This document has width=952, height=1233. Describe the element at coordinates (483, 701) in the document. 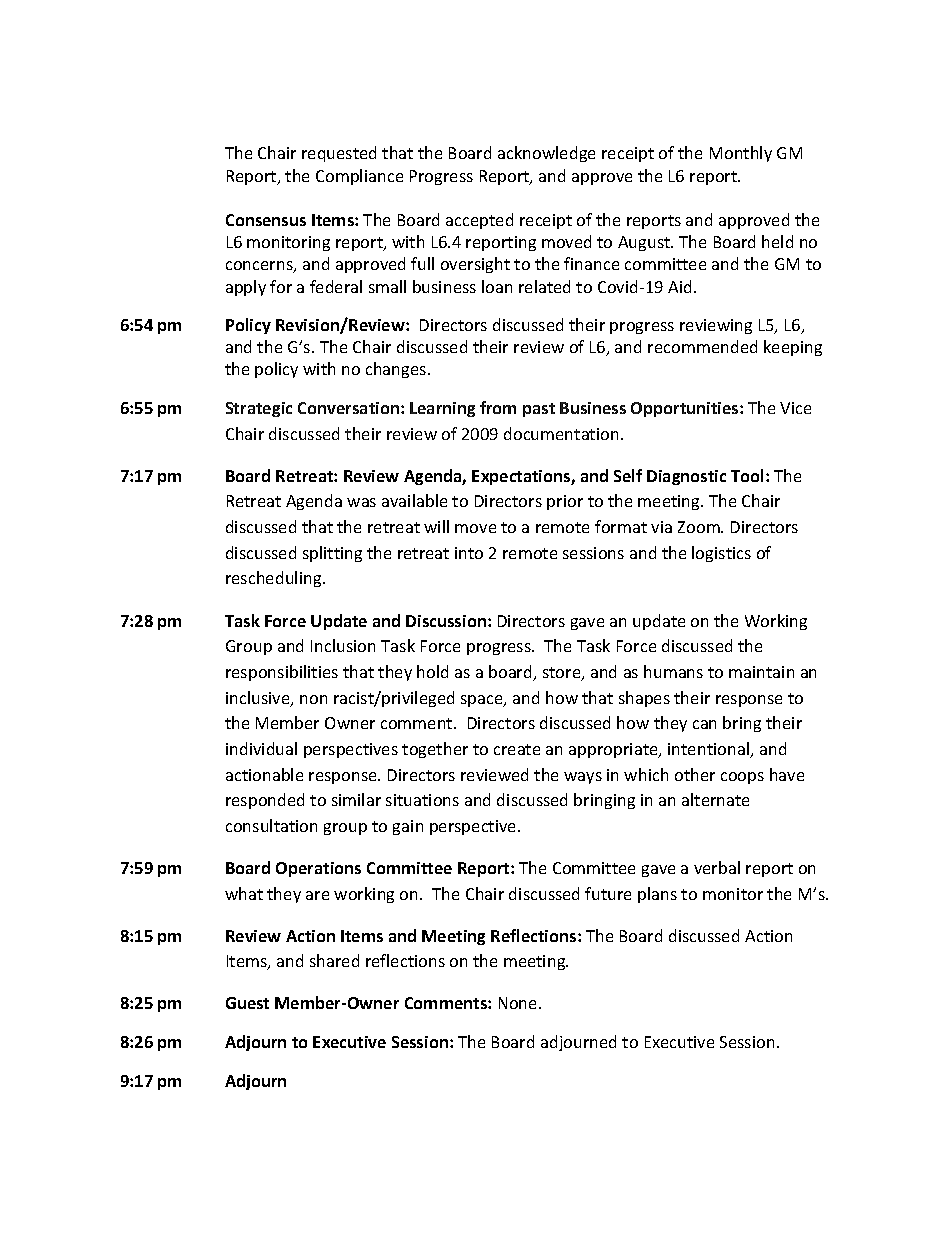

I see `space` at that location.
